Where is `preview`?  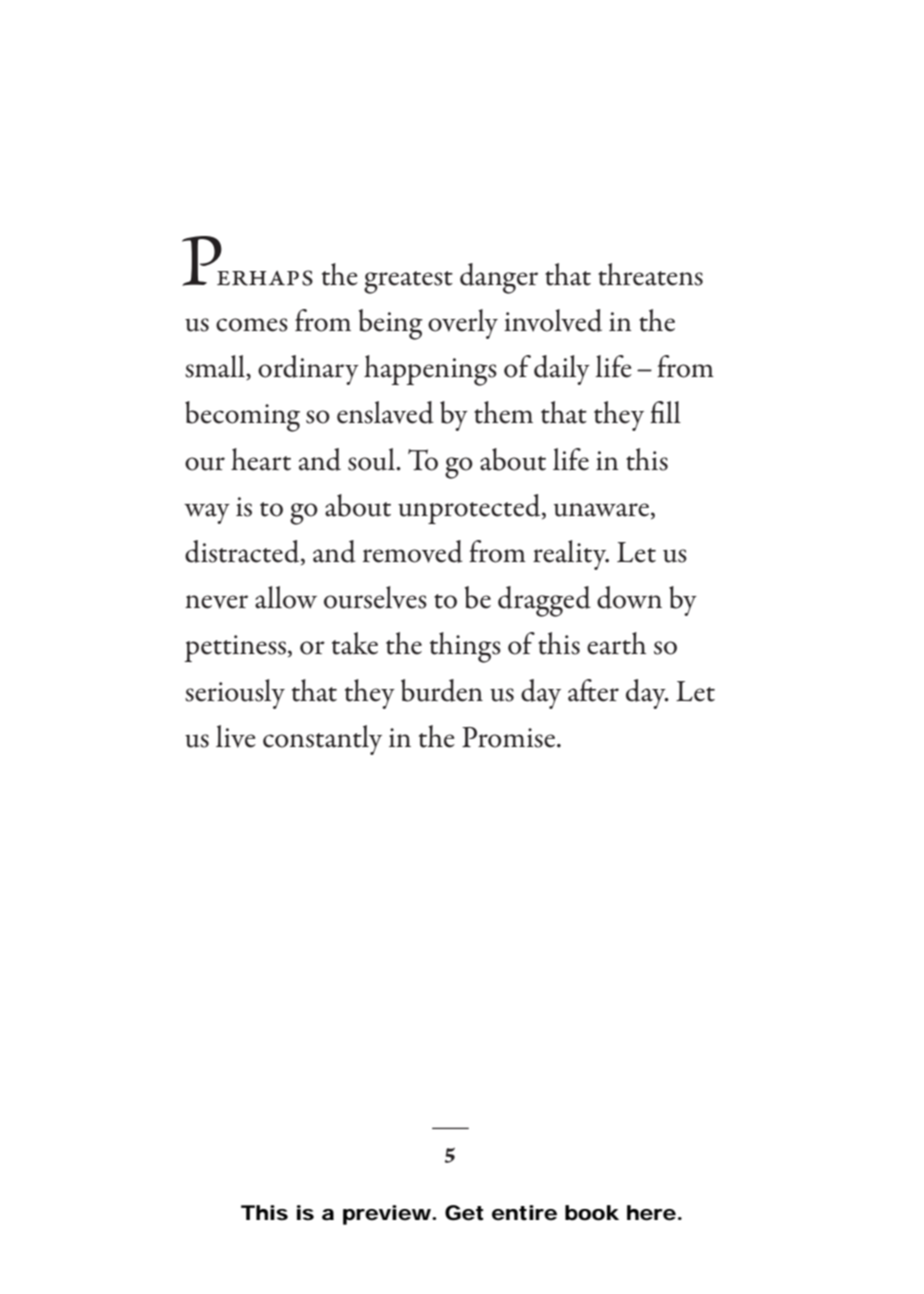 preview is located at coordinates (389, 1215).
